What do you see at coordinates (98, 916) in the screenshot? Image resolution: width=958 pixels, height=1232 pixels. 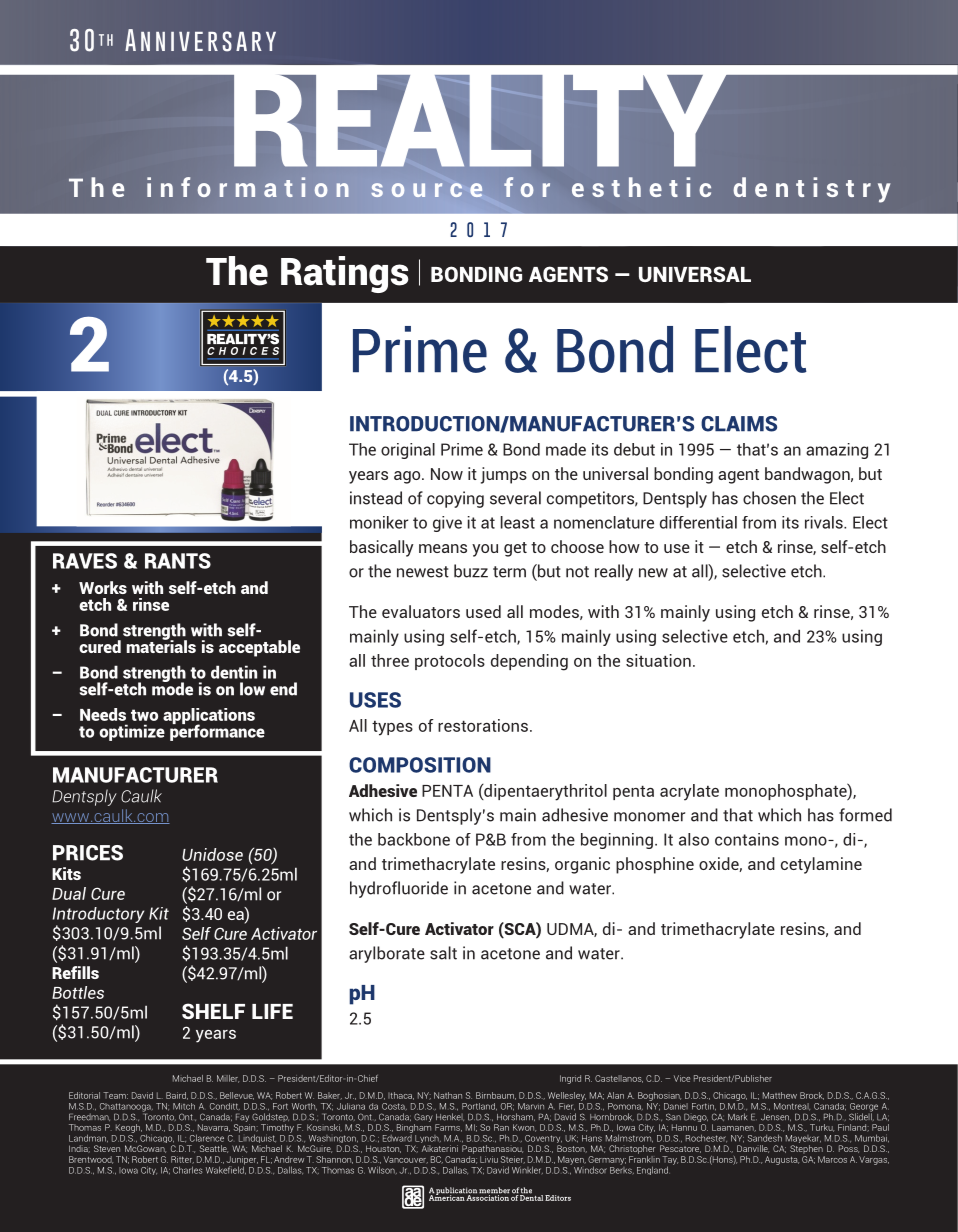 I see `Introductory` at bounding box center [98, 916].
